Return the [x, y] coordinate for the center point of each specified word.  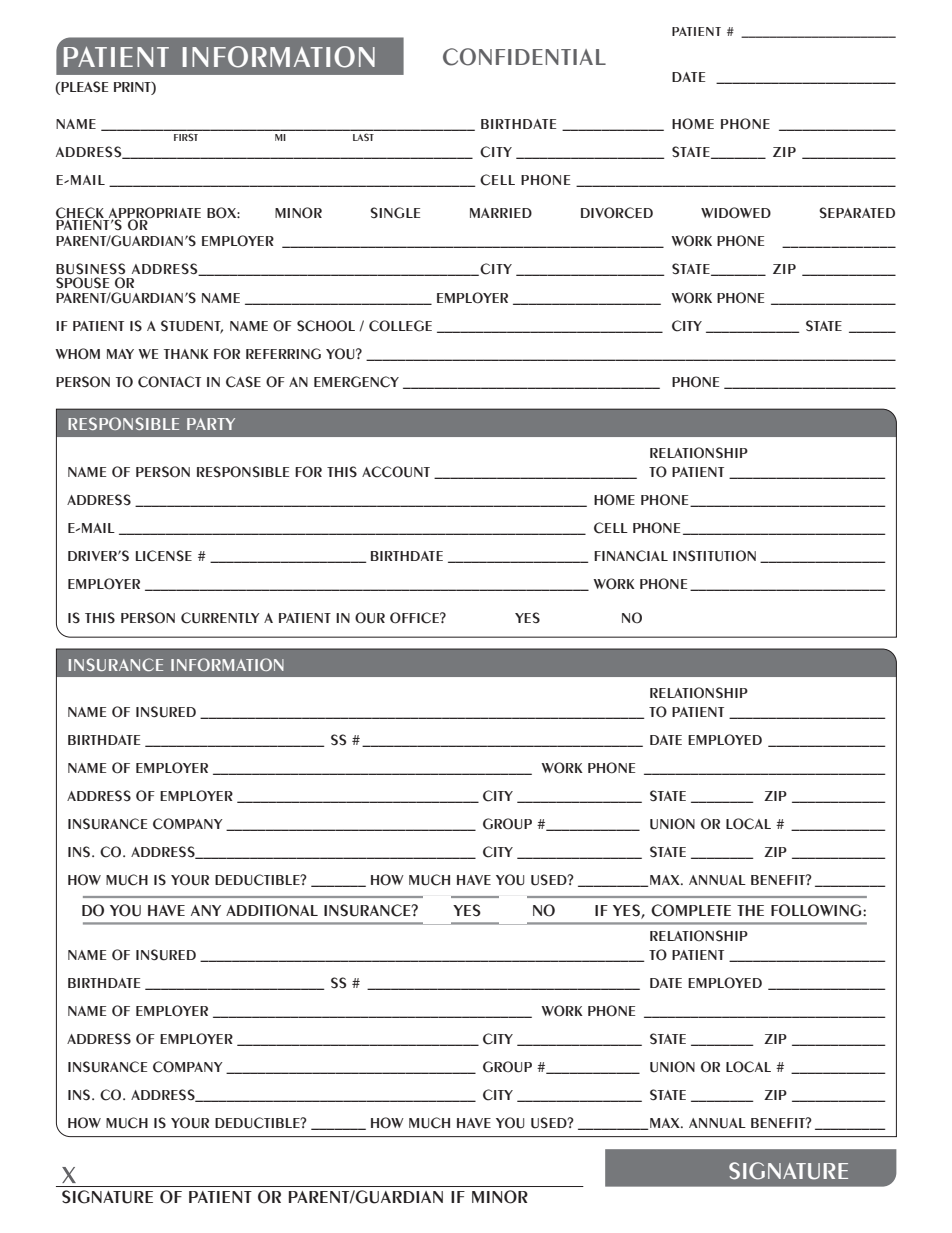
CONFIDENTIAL [524, 57]
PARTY [211, 424]
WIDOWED [736, 213]
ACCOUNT [396, 472]
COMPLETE [691, 910]
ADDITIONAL [272, 910]
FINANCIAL [631, 556]
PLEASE [84, 87]
